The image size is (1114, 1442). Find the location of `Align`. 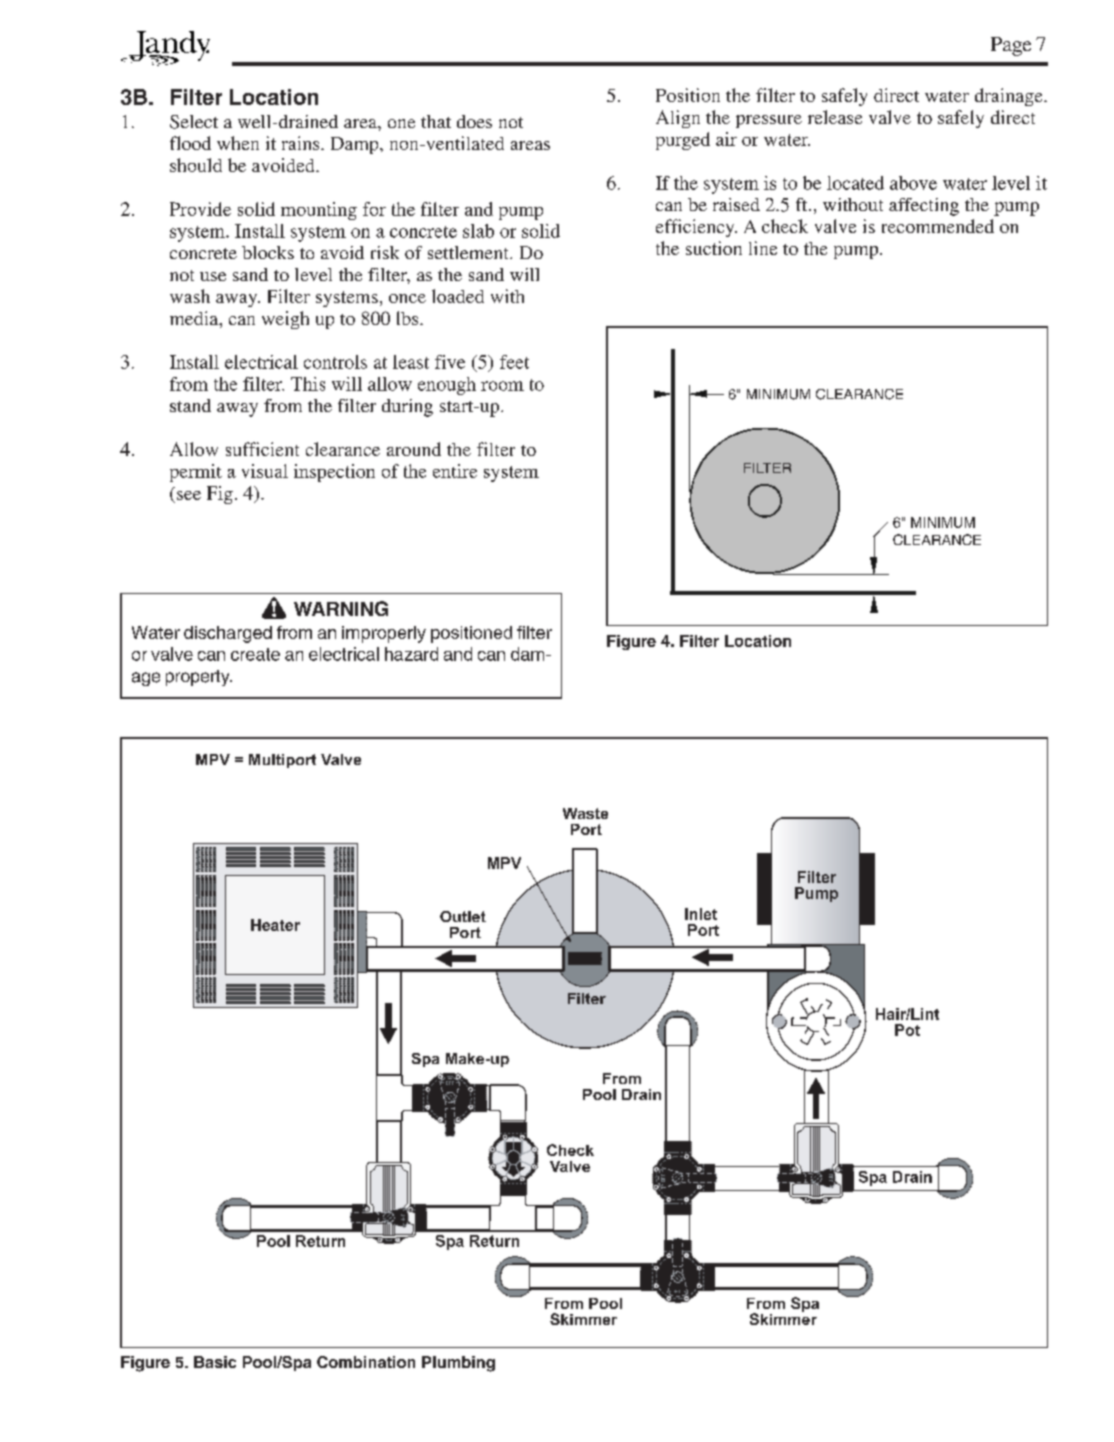

Align is located at coordinates (678, 119).
